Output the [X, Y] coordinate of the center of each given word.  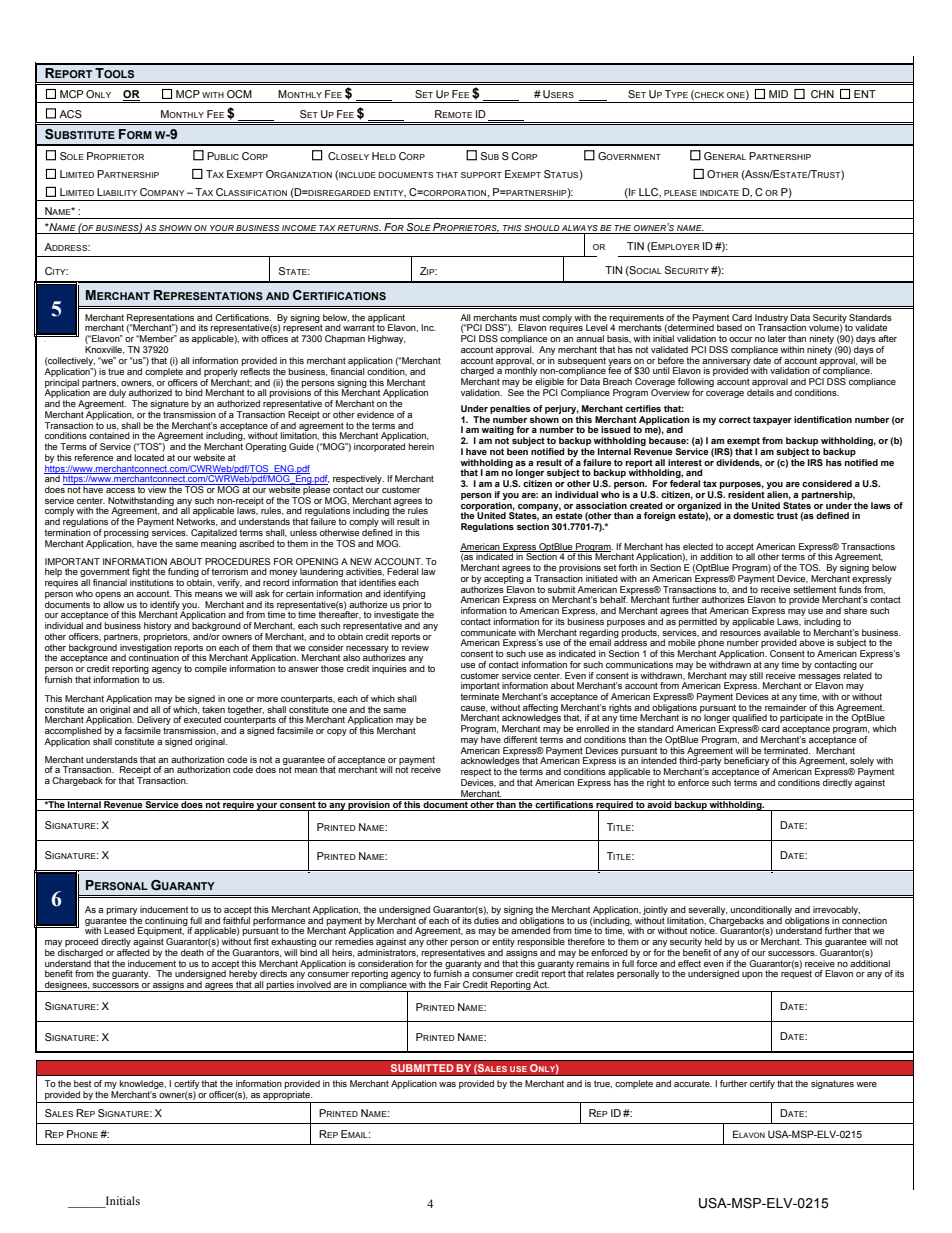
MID [778, 94]
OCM [239, 94]
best [82, 1083]
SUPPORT [481, 175]
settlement [814, 589]
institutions [152, 582]
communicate [488, 632]
